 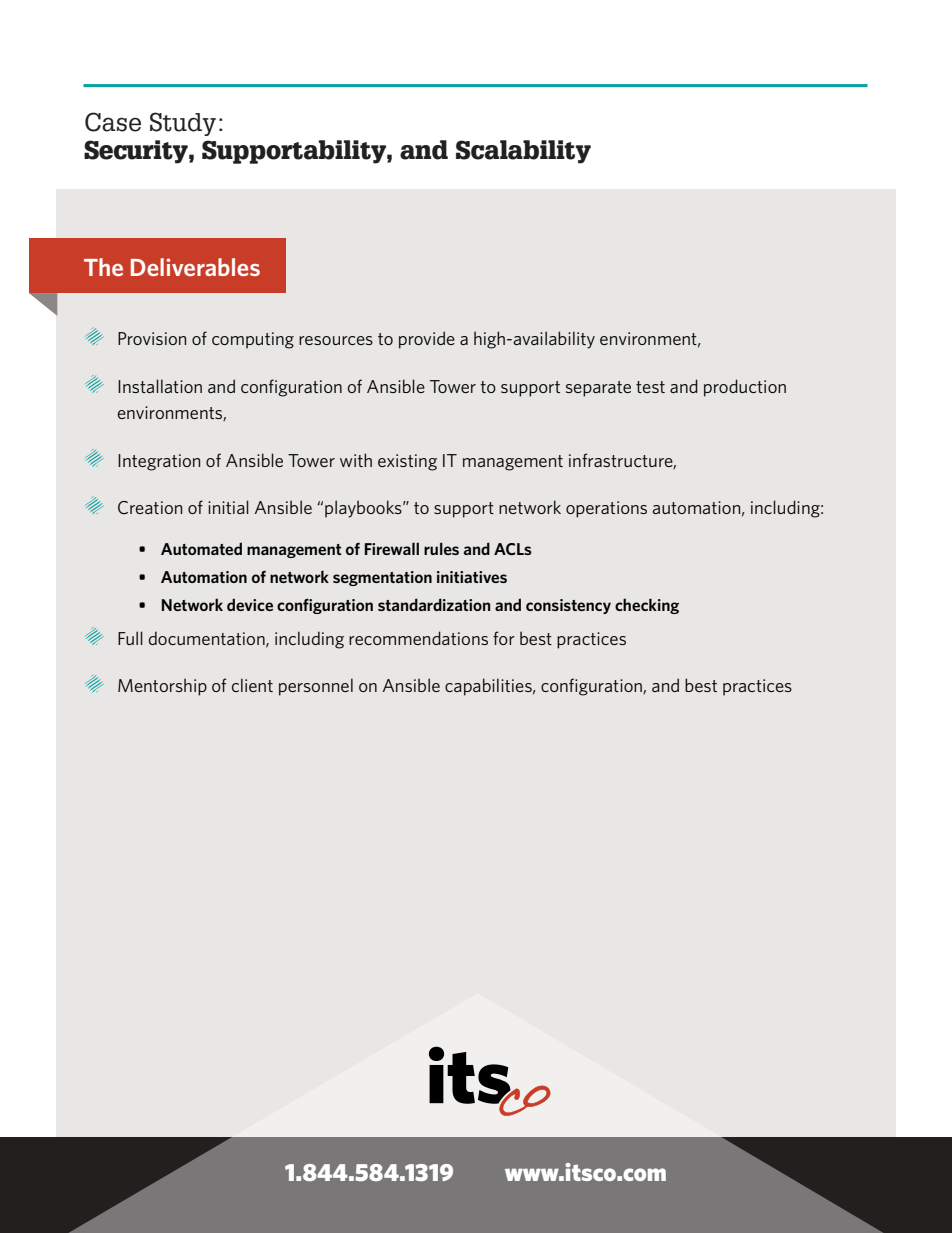 I want to click on checking, so click(x=647, y=606).
